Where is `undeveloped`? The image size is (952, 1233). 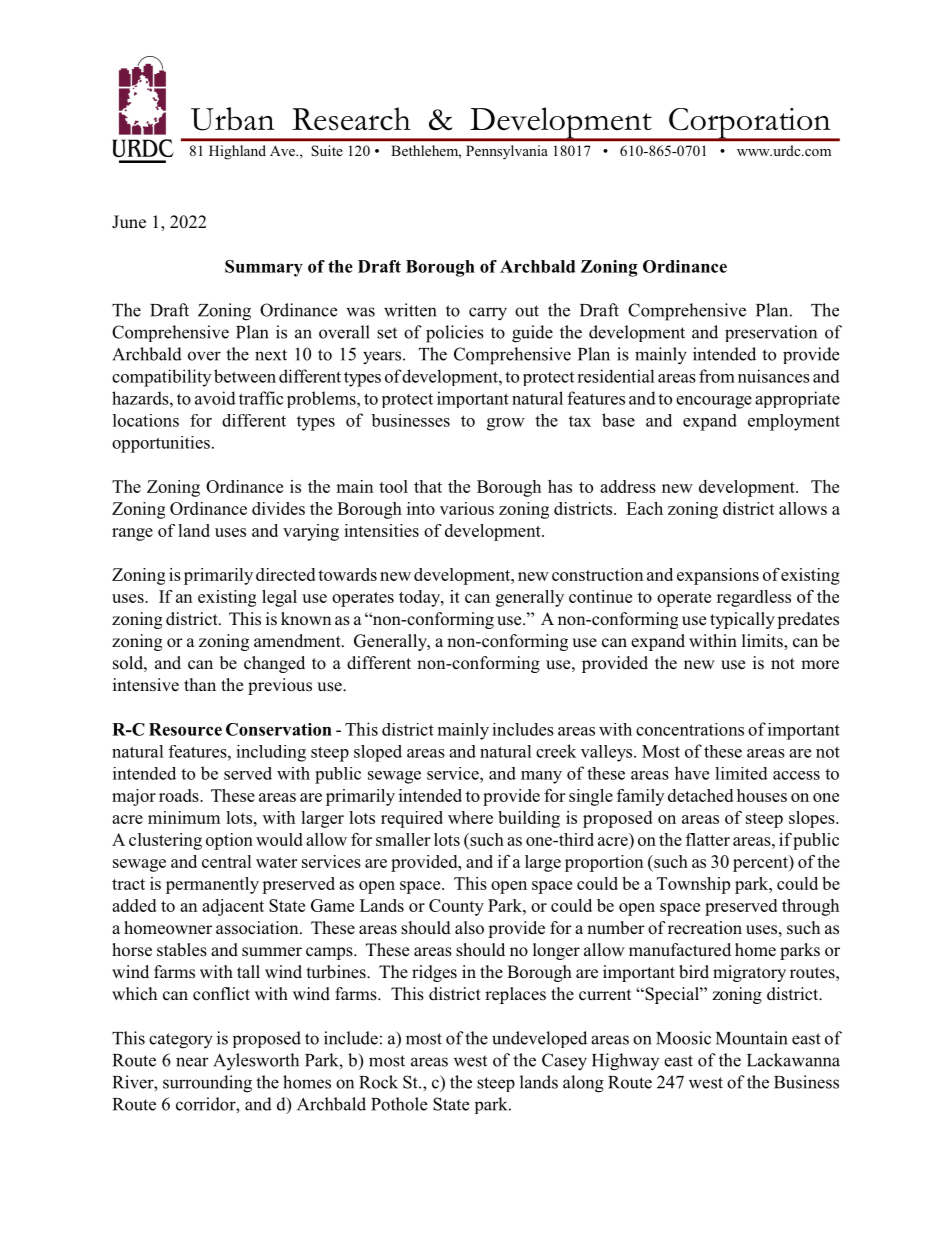 undeveloped is located at coordinates (539, 1039).
